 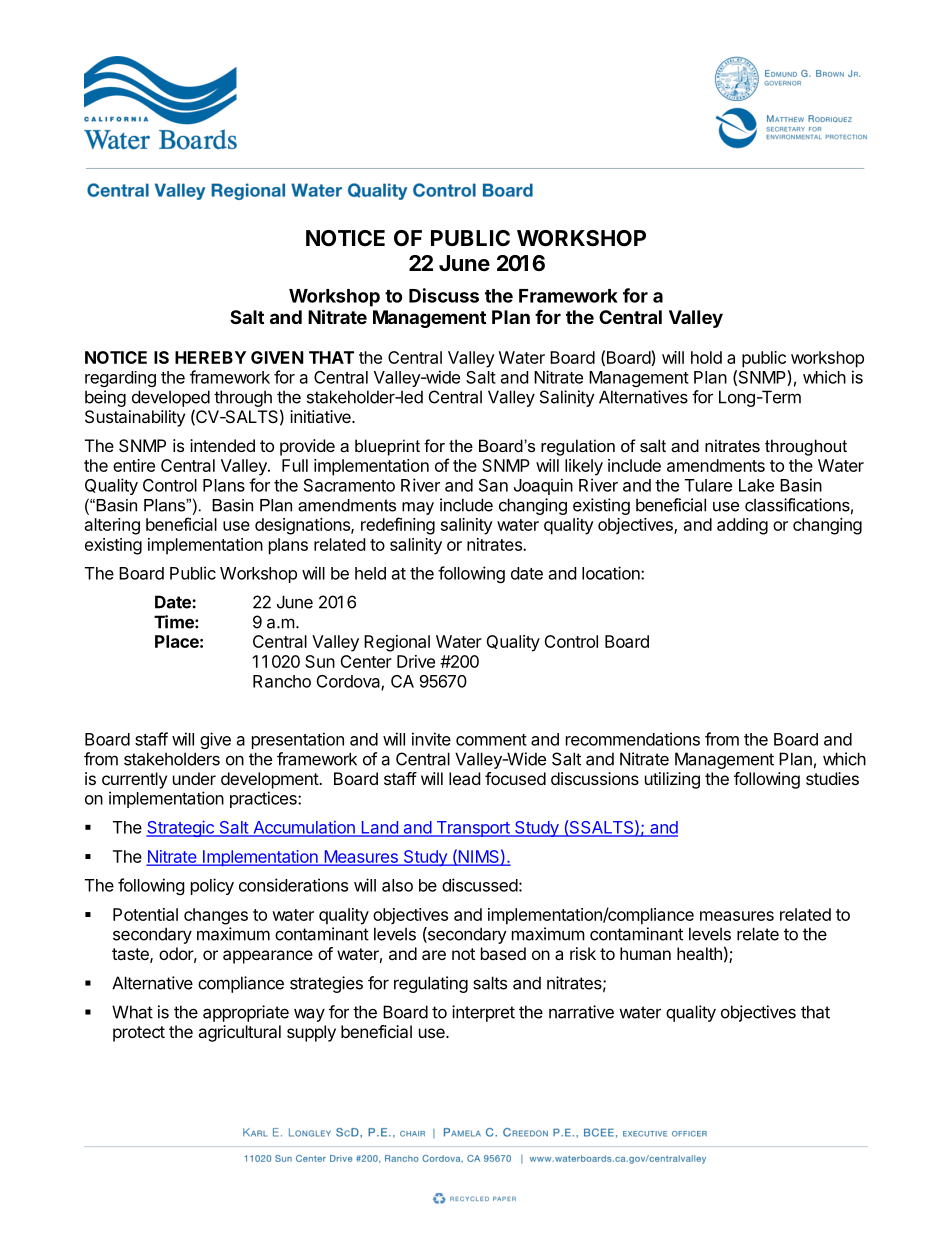 What do you see at coordinates (578, 447) in the screenshot?
I see `regulation` at bounding box center [578, 447].
